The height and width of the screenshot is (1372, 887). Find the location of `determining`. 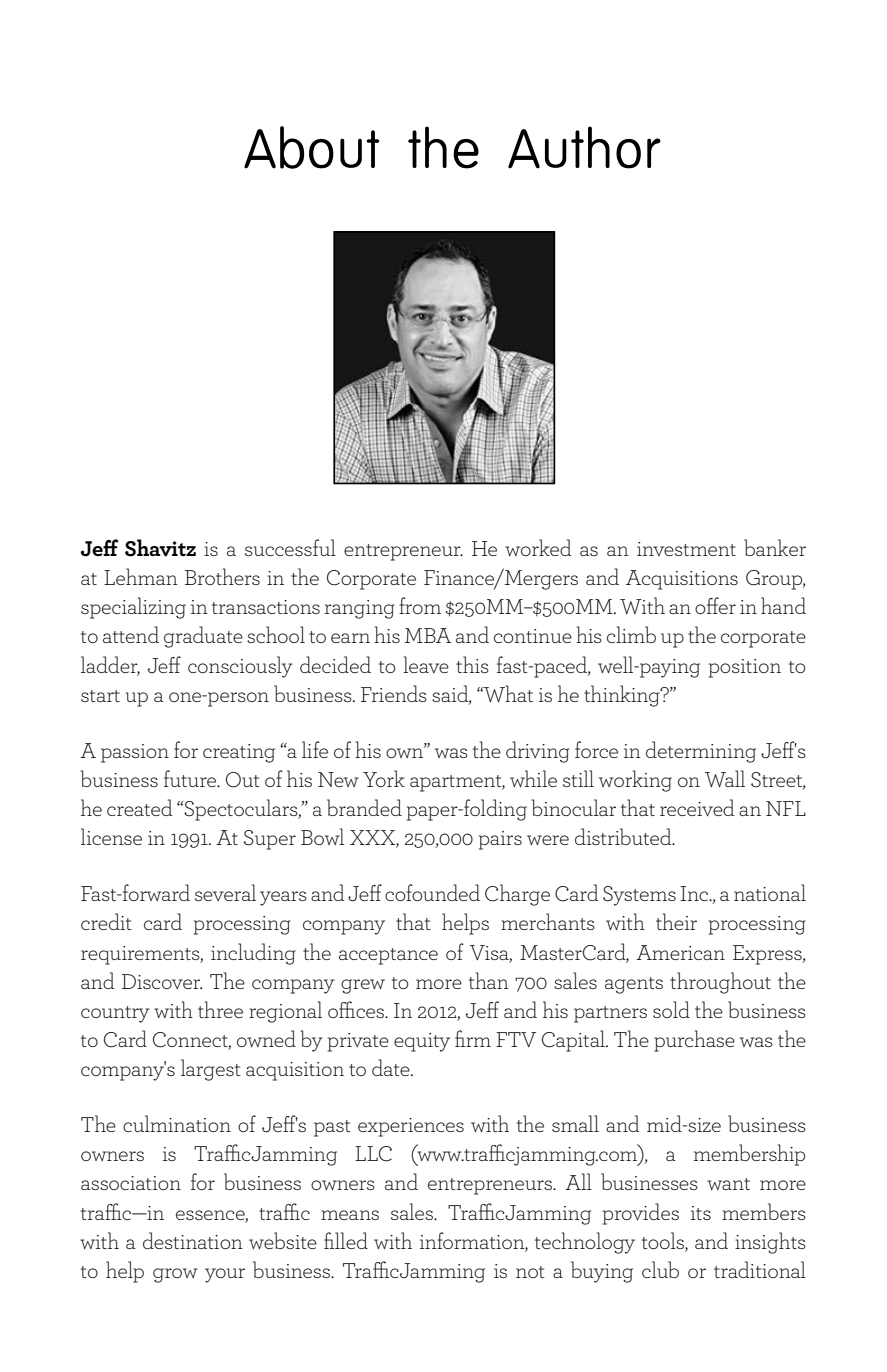

determining is located at coordinates (701, 752).
